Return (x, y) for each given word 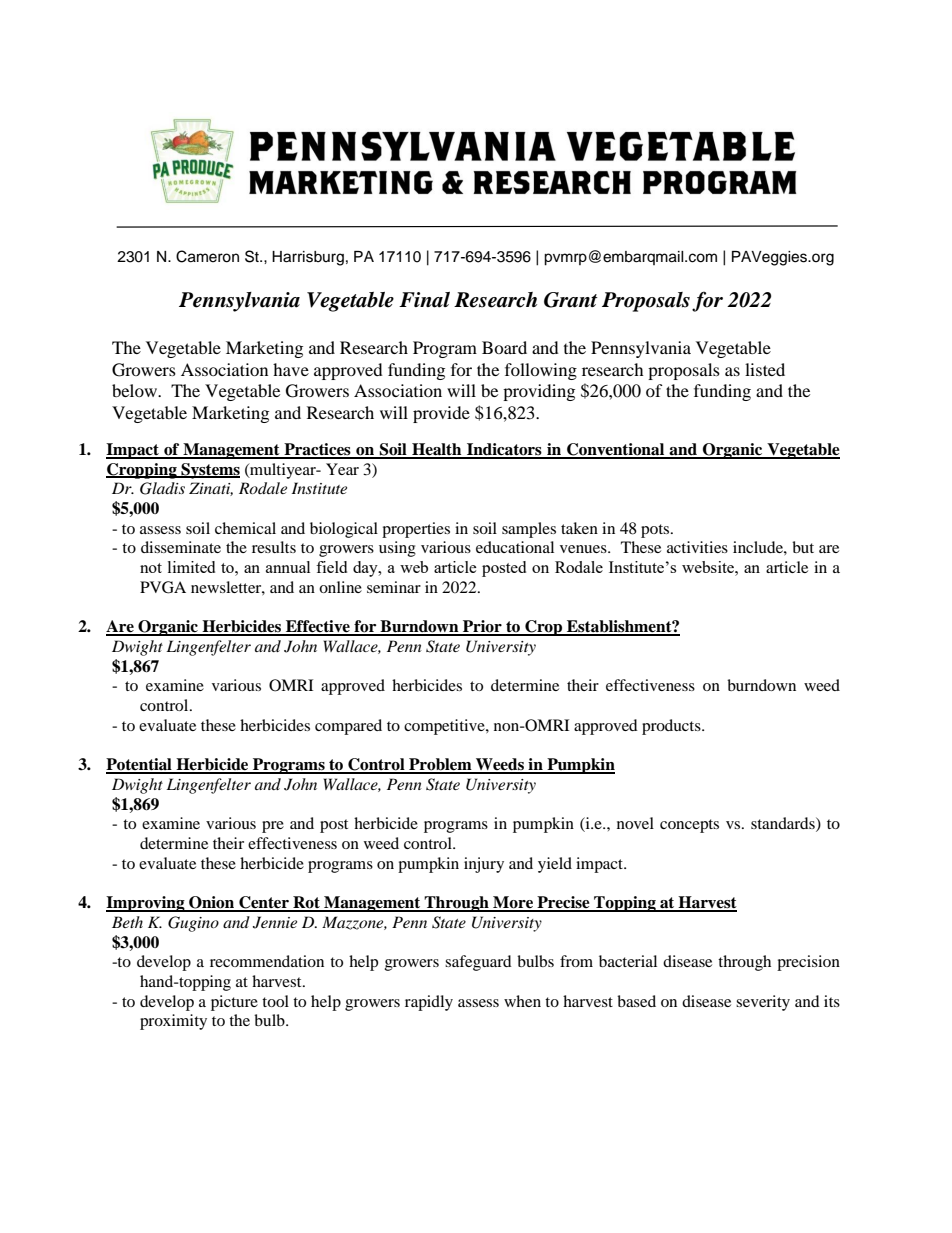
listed (765, 369)
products (672, 727)
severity (763, 1003)
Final (424, 300)
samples (529, 530)
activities (697, 547)
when (522, 1001)
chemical (245, 528)
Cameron (207, 256)
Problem (440, 765)
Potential (140, 765)
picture (234, 1003)
